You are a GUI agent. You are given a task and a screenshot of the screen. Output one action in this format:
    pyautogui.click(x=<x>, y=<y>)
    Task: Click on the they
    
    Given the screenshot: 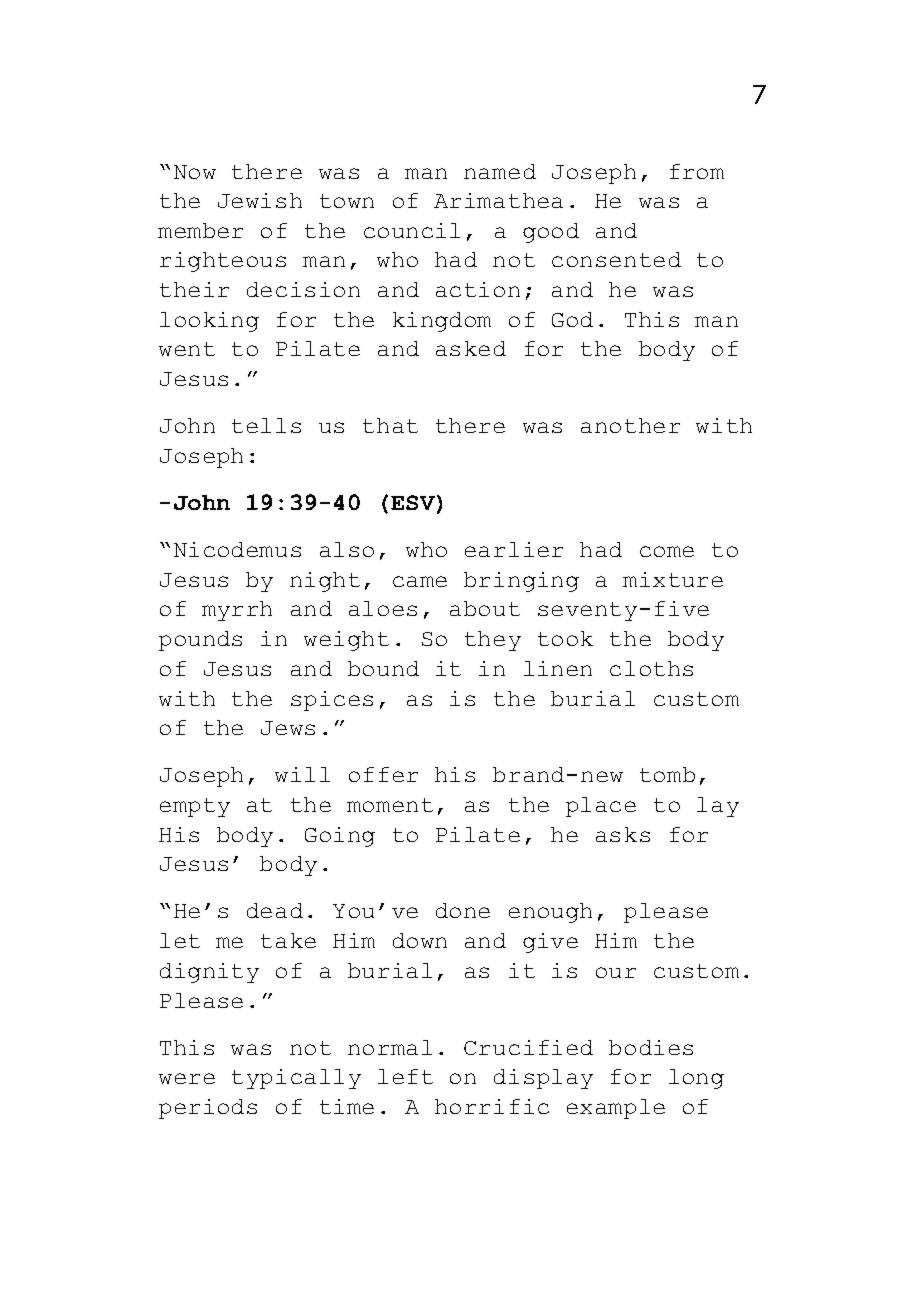 What is the action you would take?
    pyautogui.click(x=493, y=641)
